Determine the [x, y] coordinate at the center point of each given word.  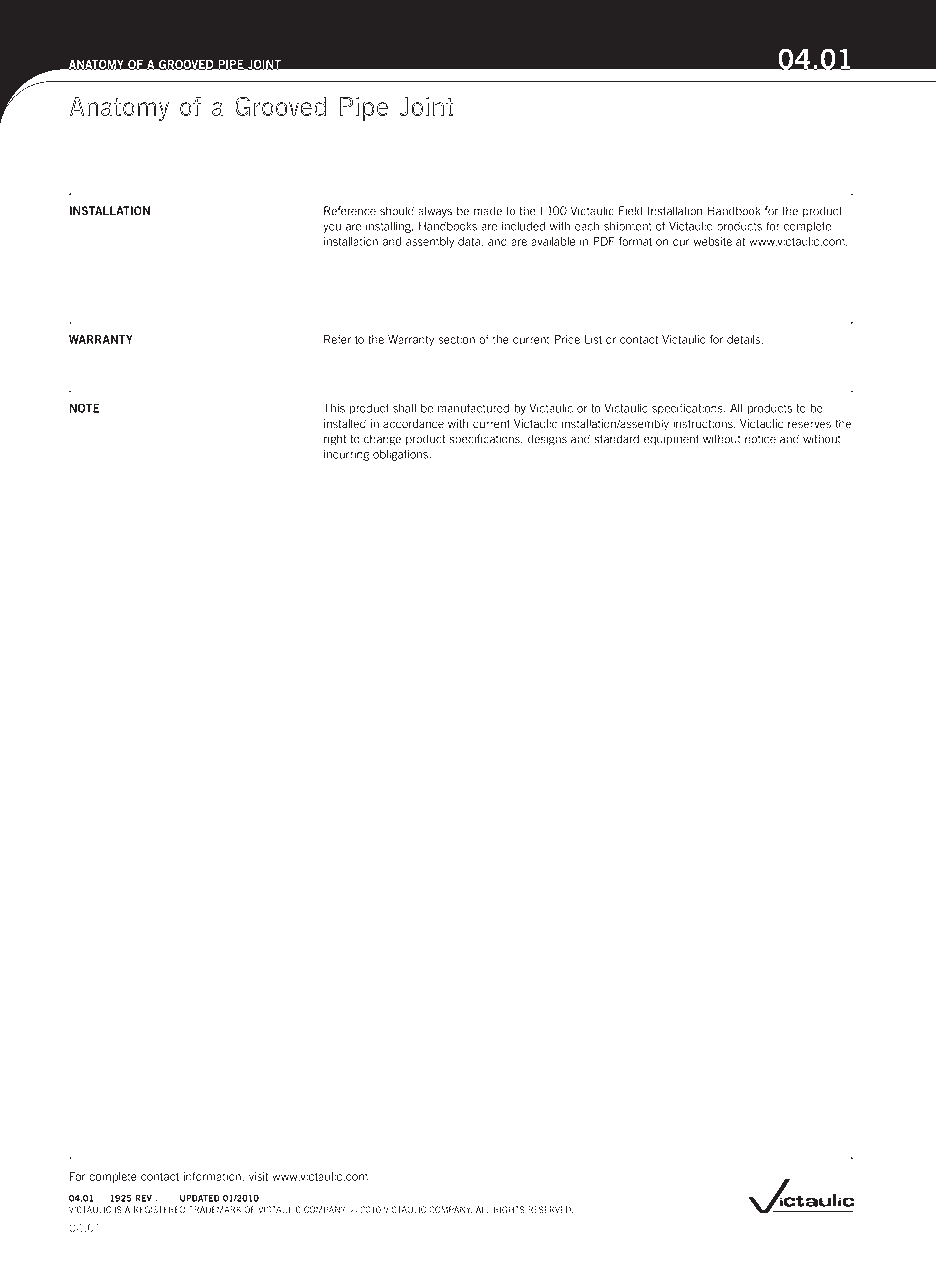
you [332, 228]
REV [143, 1198]
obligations [402, 455]
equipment [671, 440]
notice [760, 439]
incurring [346, 455]
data [469, 241]
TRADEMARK [215, 1209]
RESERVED [550, 1209]
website [712, 241]
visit [258, 1176]
